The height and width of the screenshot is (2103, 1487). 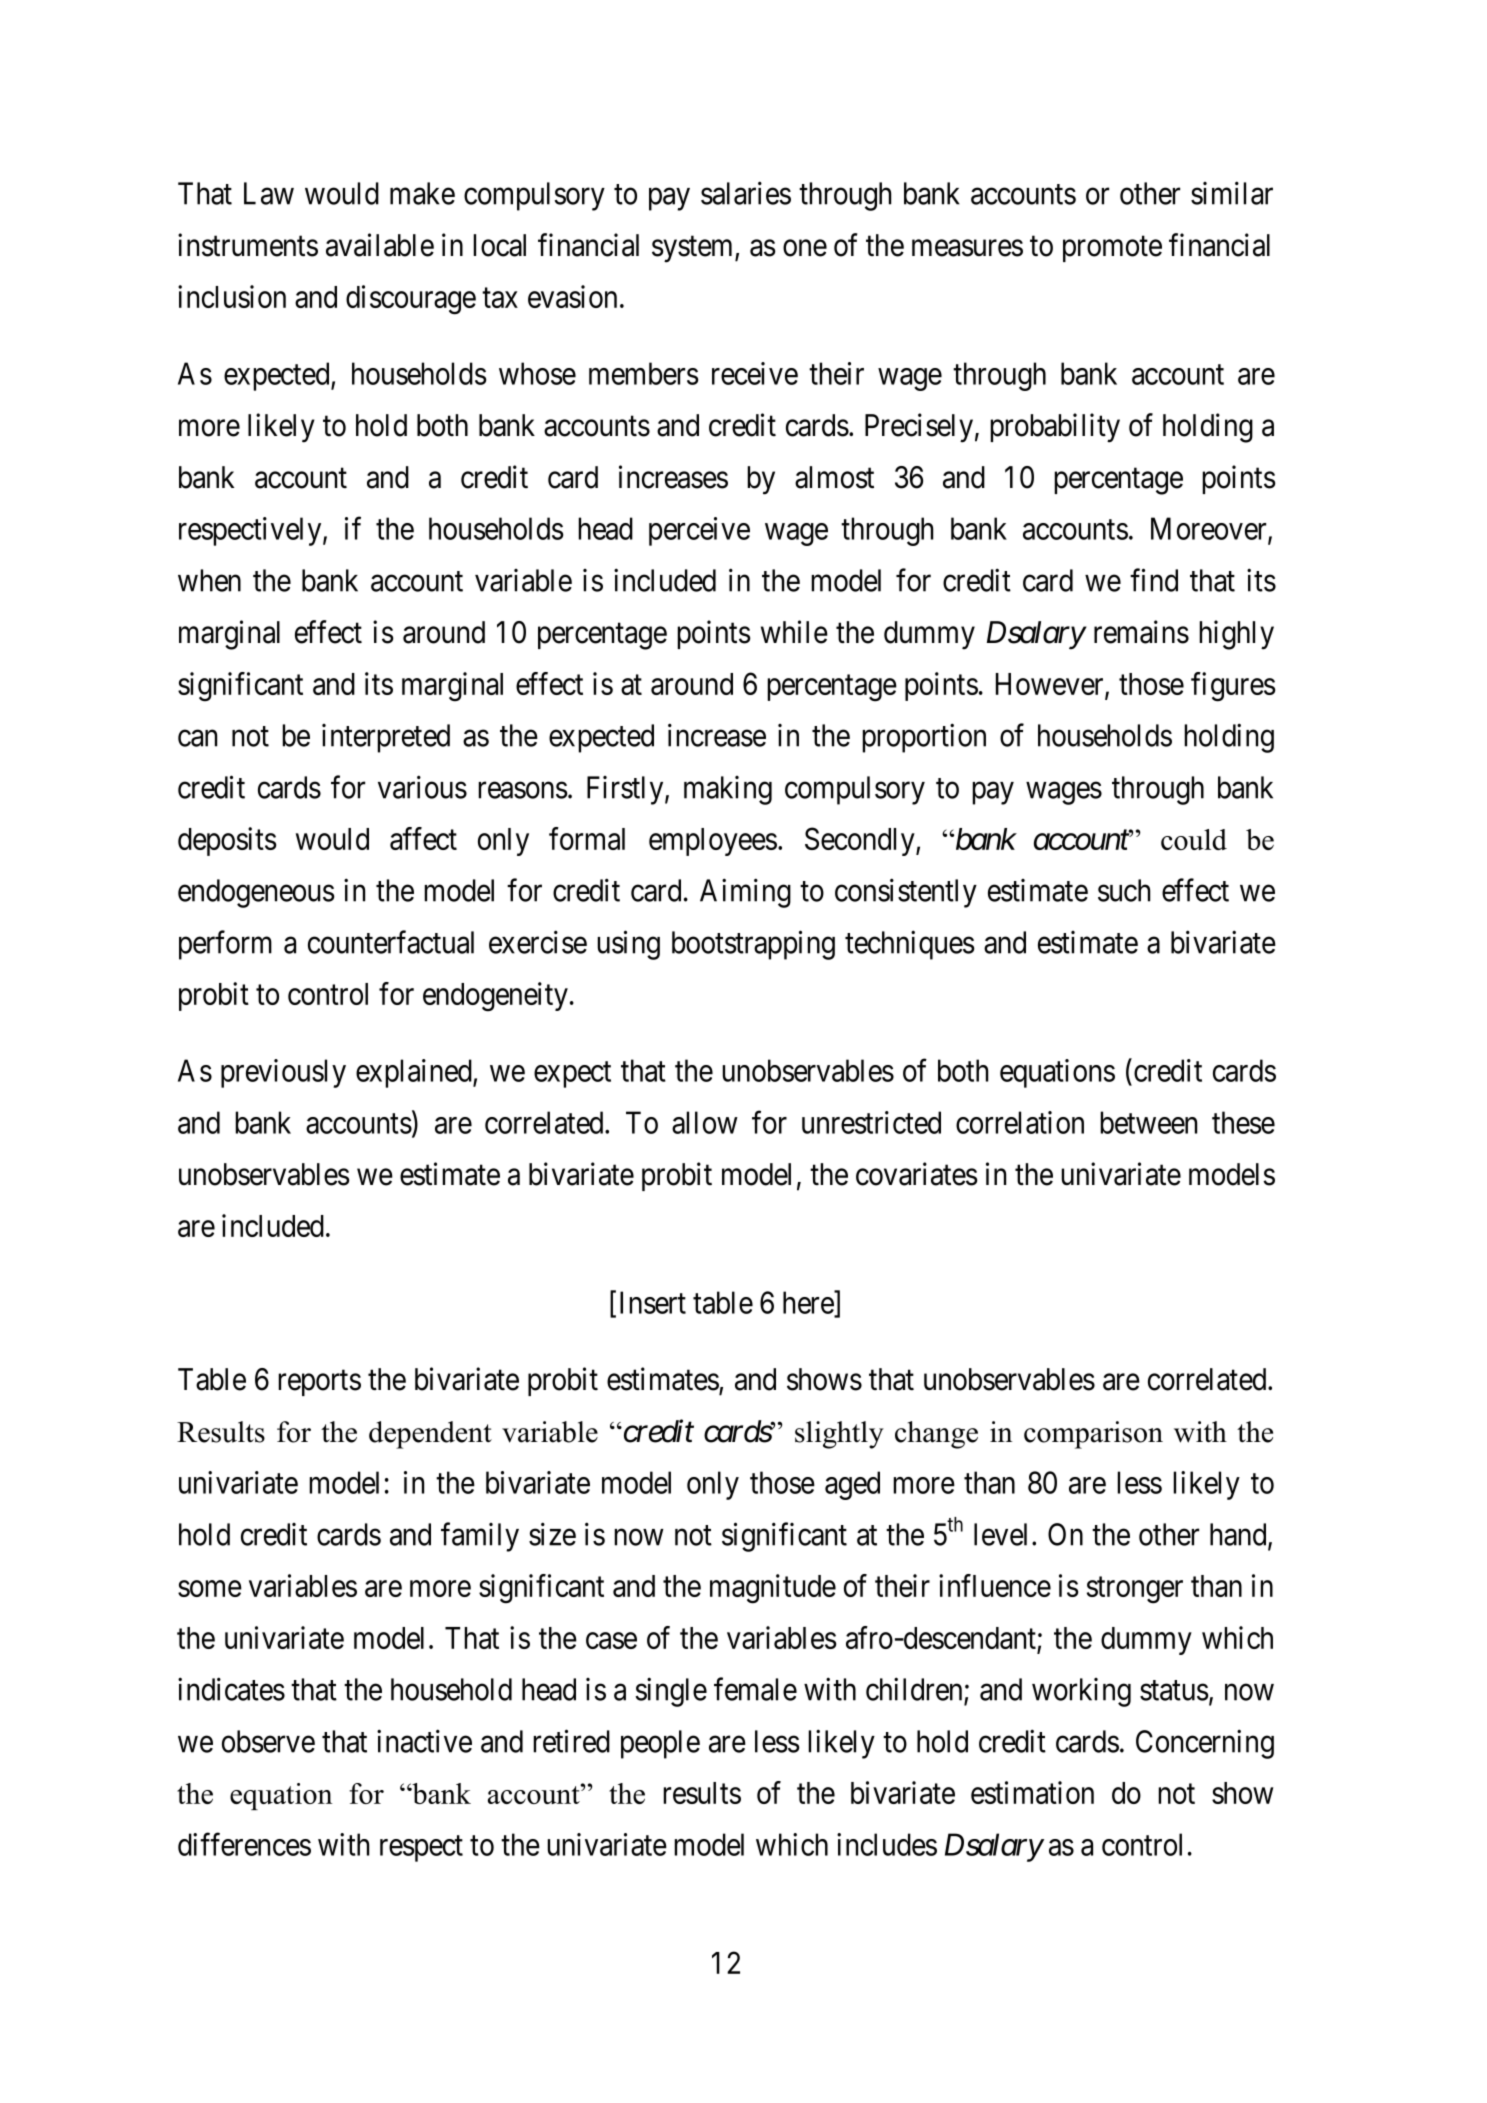 What do you see at coordinates (660, 1744) in the screenshot?
I see `people` at bounding box center [660, 1744].
